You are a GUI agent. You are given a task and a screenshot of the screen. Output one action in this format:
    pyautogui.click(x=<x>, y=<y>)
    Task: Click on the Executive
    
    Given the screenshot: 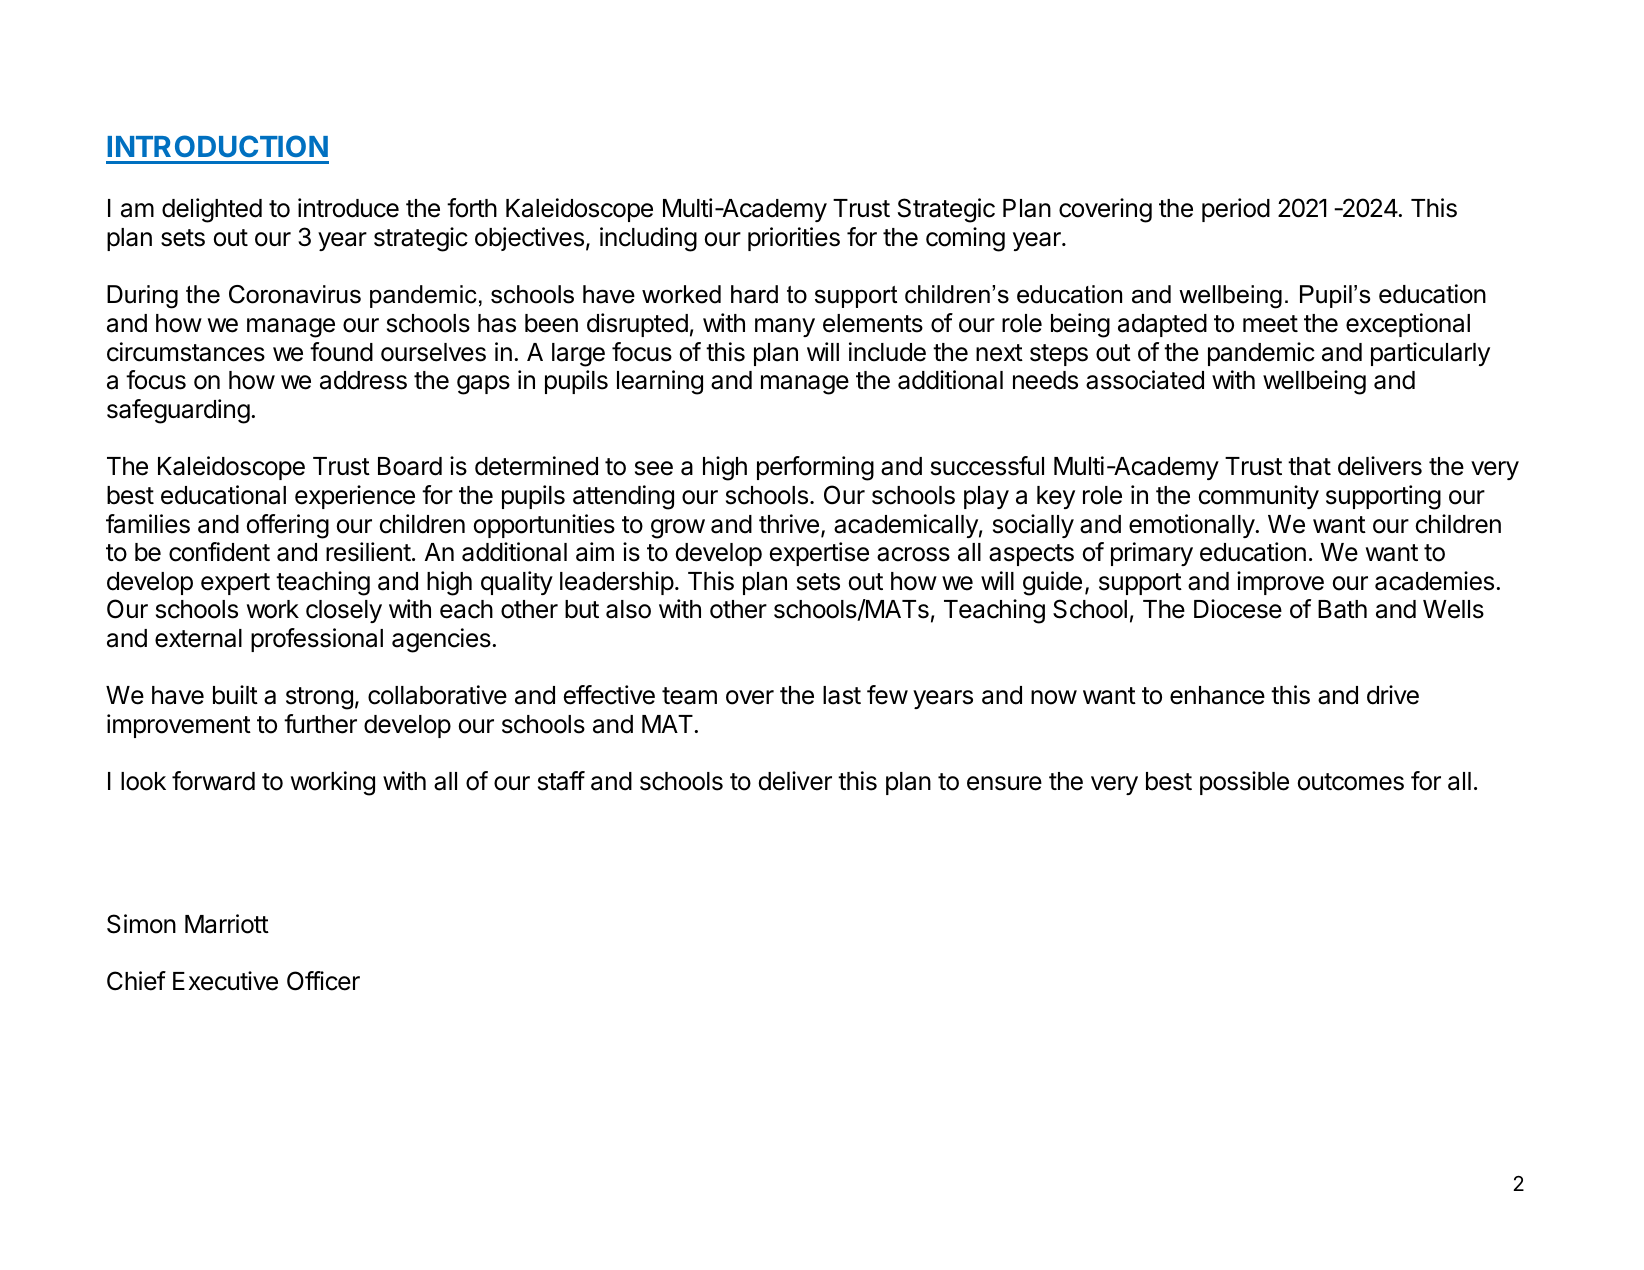 What is the action you would take?
    pyautogui.click(x=225, y=981)
